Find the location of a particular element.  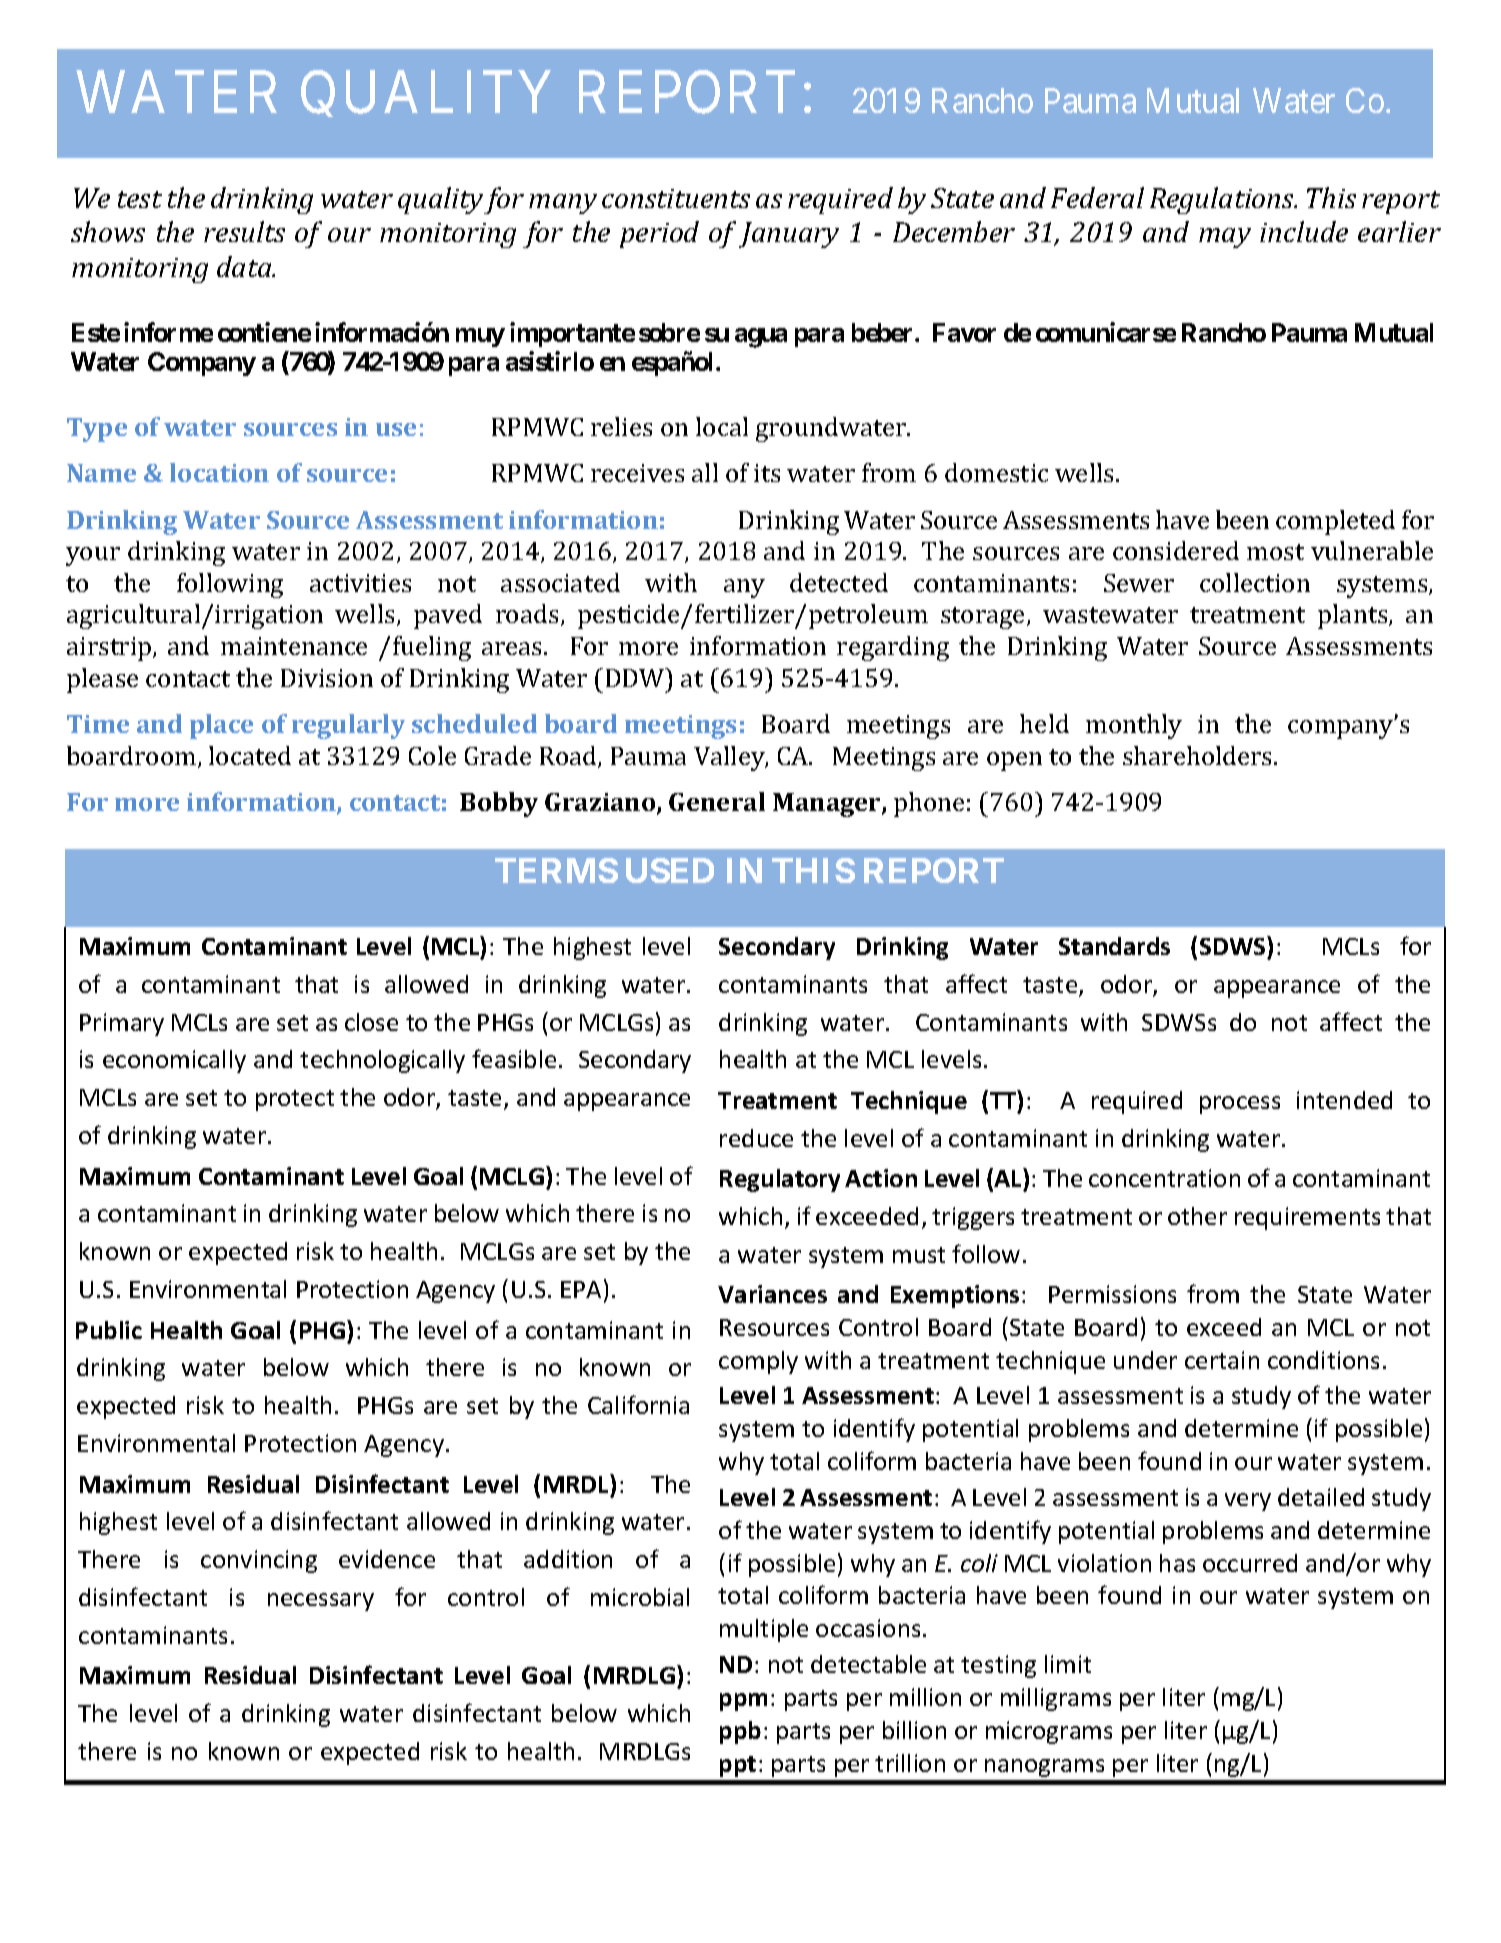

ppb is located at coordinates (740, 1732).
